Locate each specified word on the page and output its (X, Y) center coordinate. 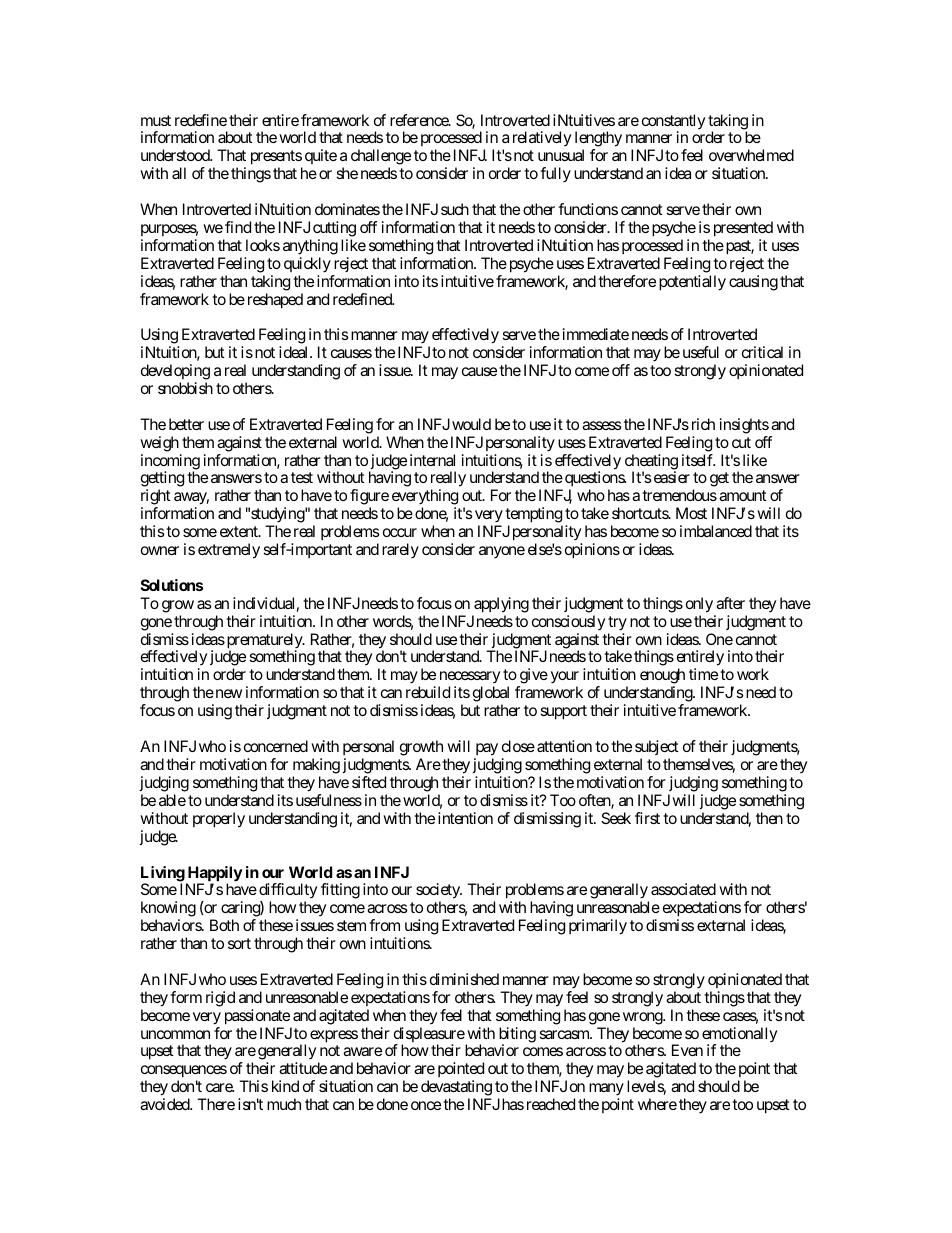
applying (501, 605)
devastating (456, 1089)
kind (285, 1086)
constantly (673, 123)
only (699, 605)
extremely (229, 551)
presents (276, 159)
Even (687, 1050)
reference (420, 120)
